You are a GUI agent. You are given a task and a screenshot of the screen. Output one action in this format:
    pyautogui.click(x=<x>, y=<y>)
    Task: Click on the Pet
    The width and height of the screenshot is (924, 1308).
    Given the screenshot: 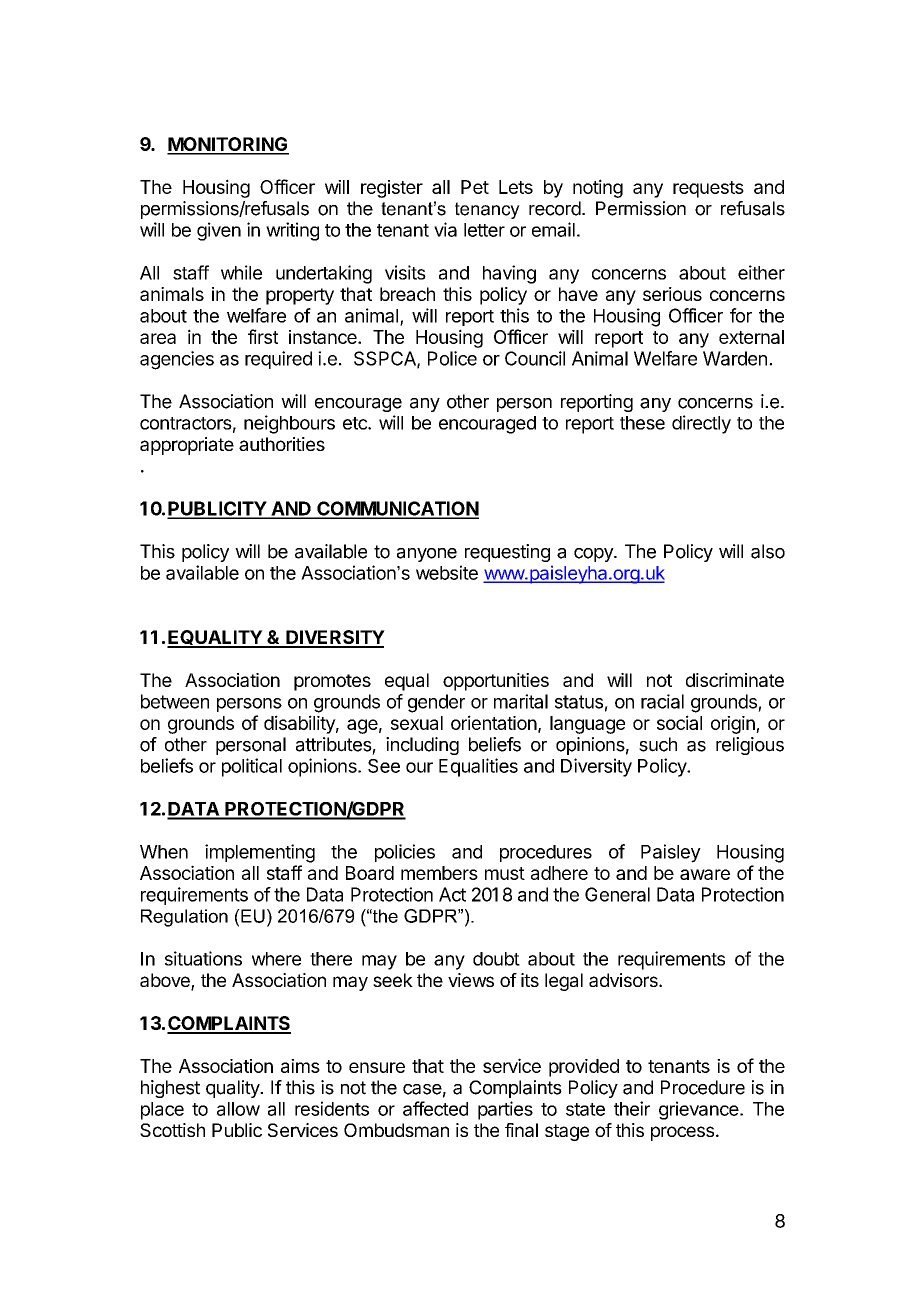 What is the action you would take?
    pyautogui.click(x=475, y=187)
